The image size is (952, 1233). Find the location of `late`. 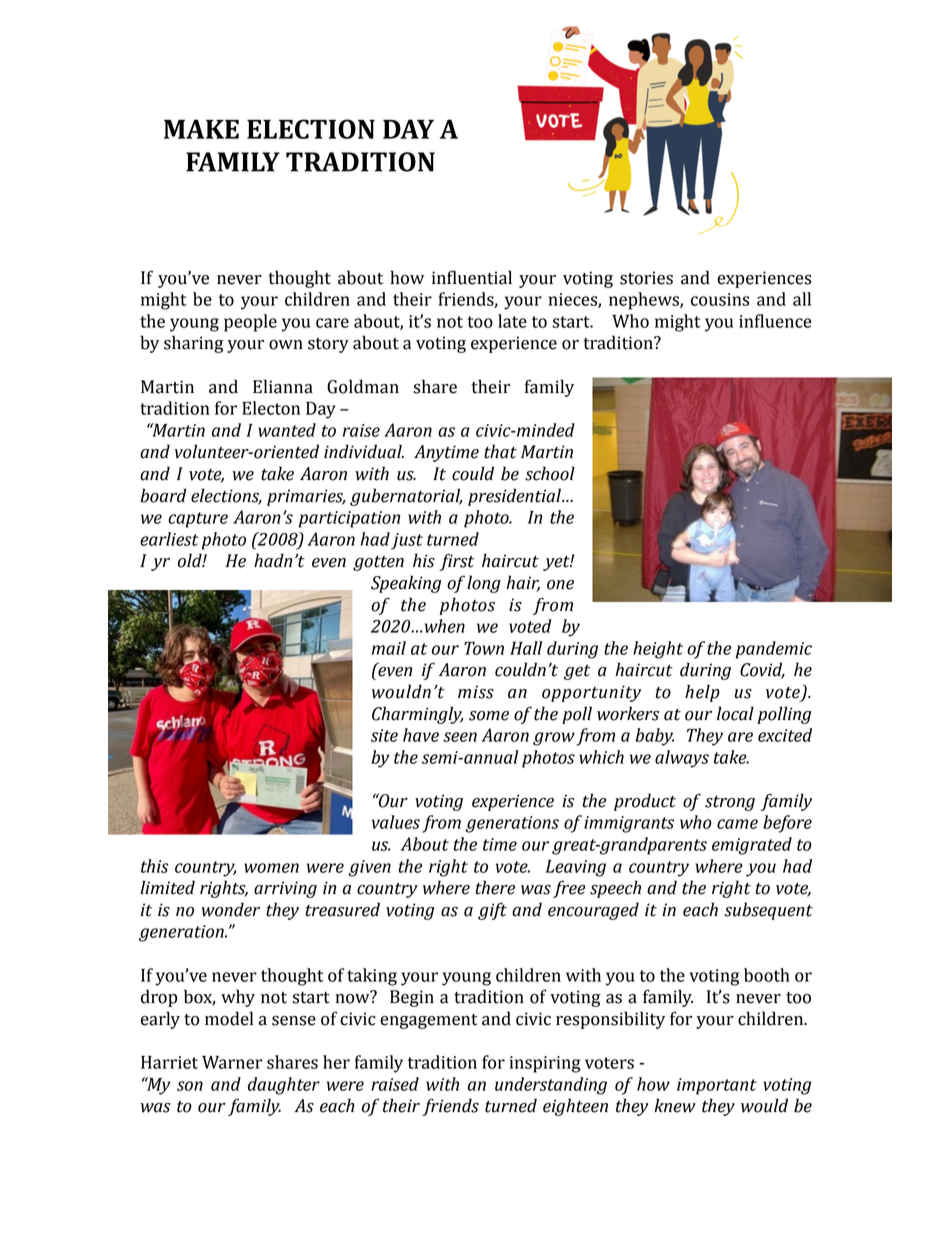

late is located at coordinates (512, 321).
